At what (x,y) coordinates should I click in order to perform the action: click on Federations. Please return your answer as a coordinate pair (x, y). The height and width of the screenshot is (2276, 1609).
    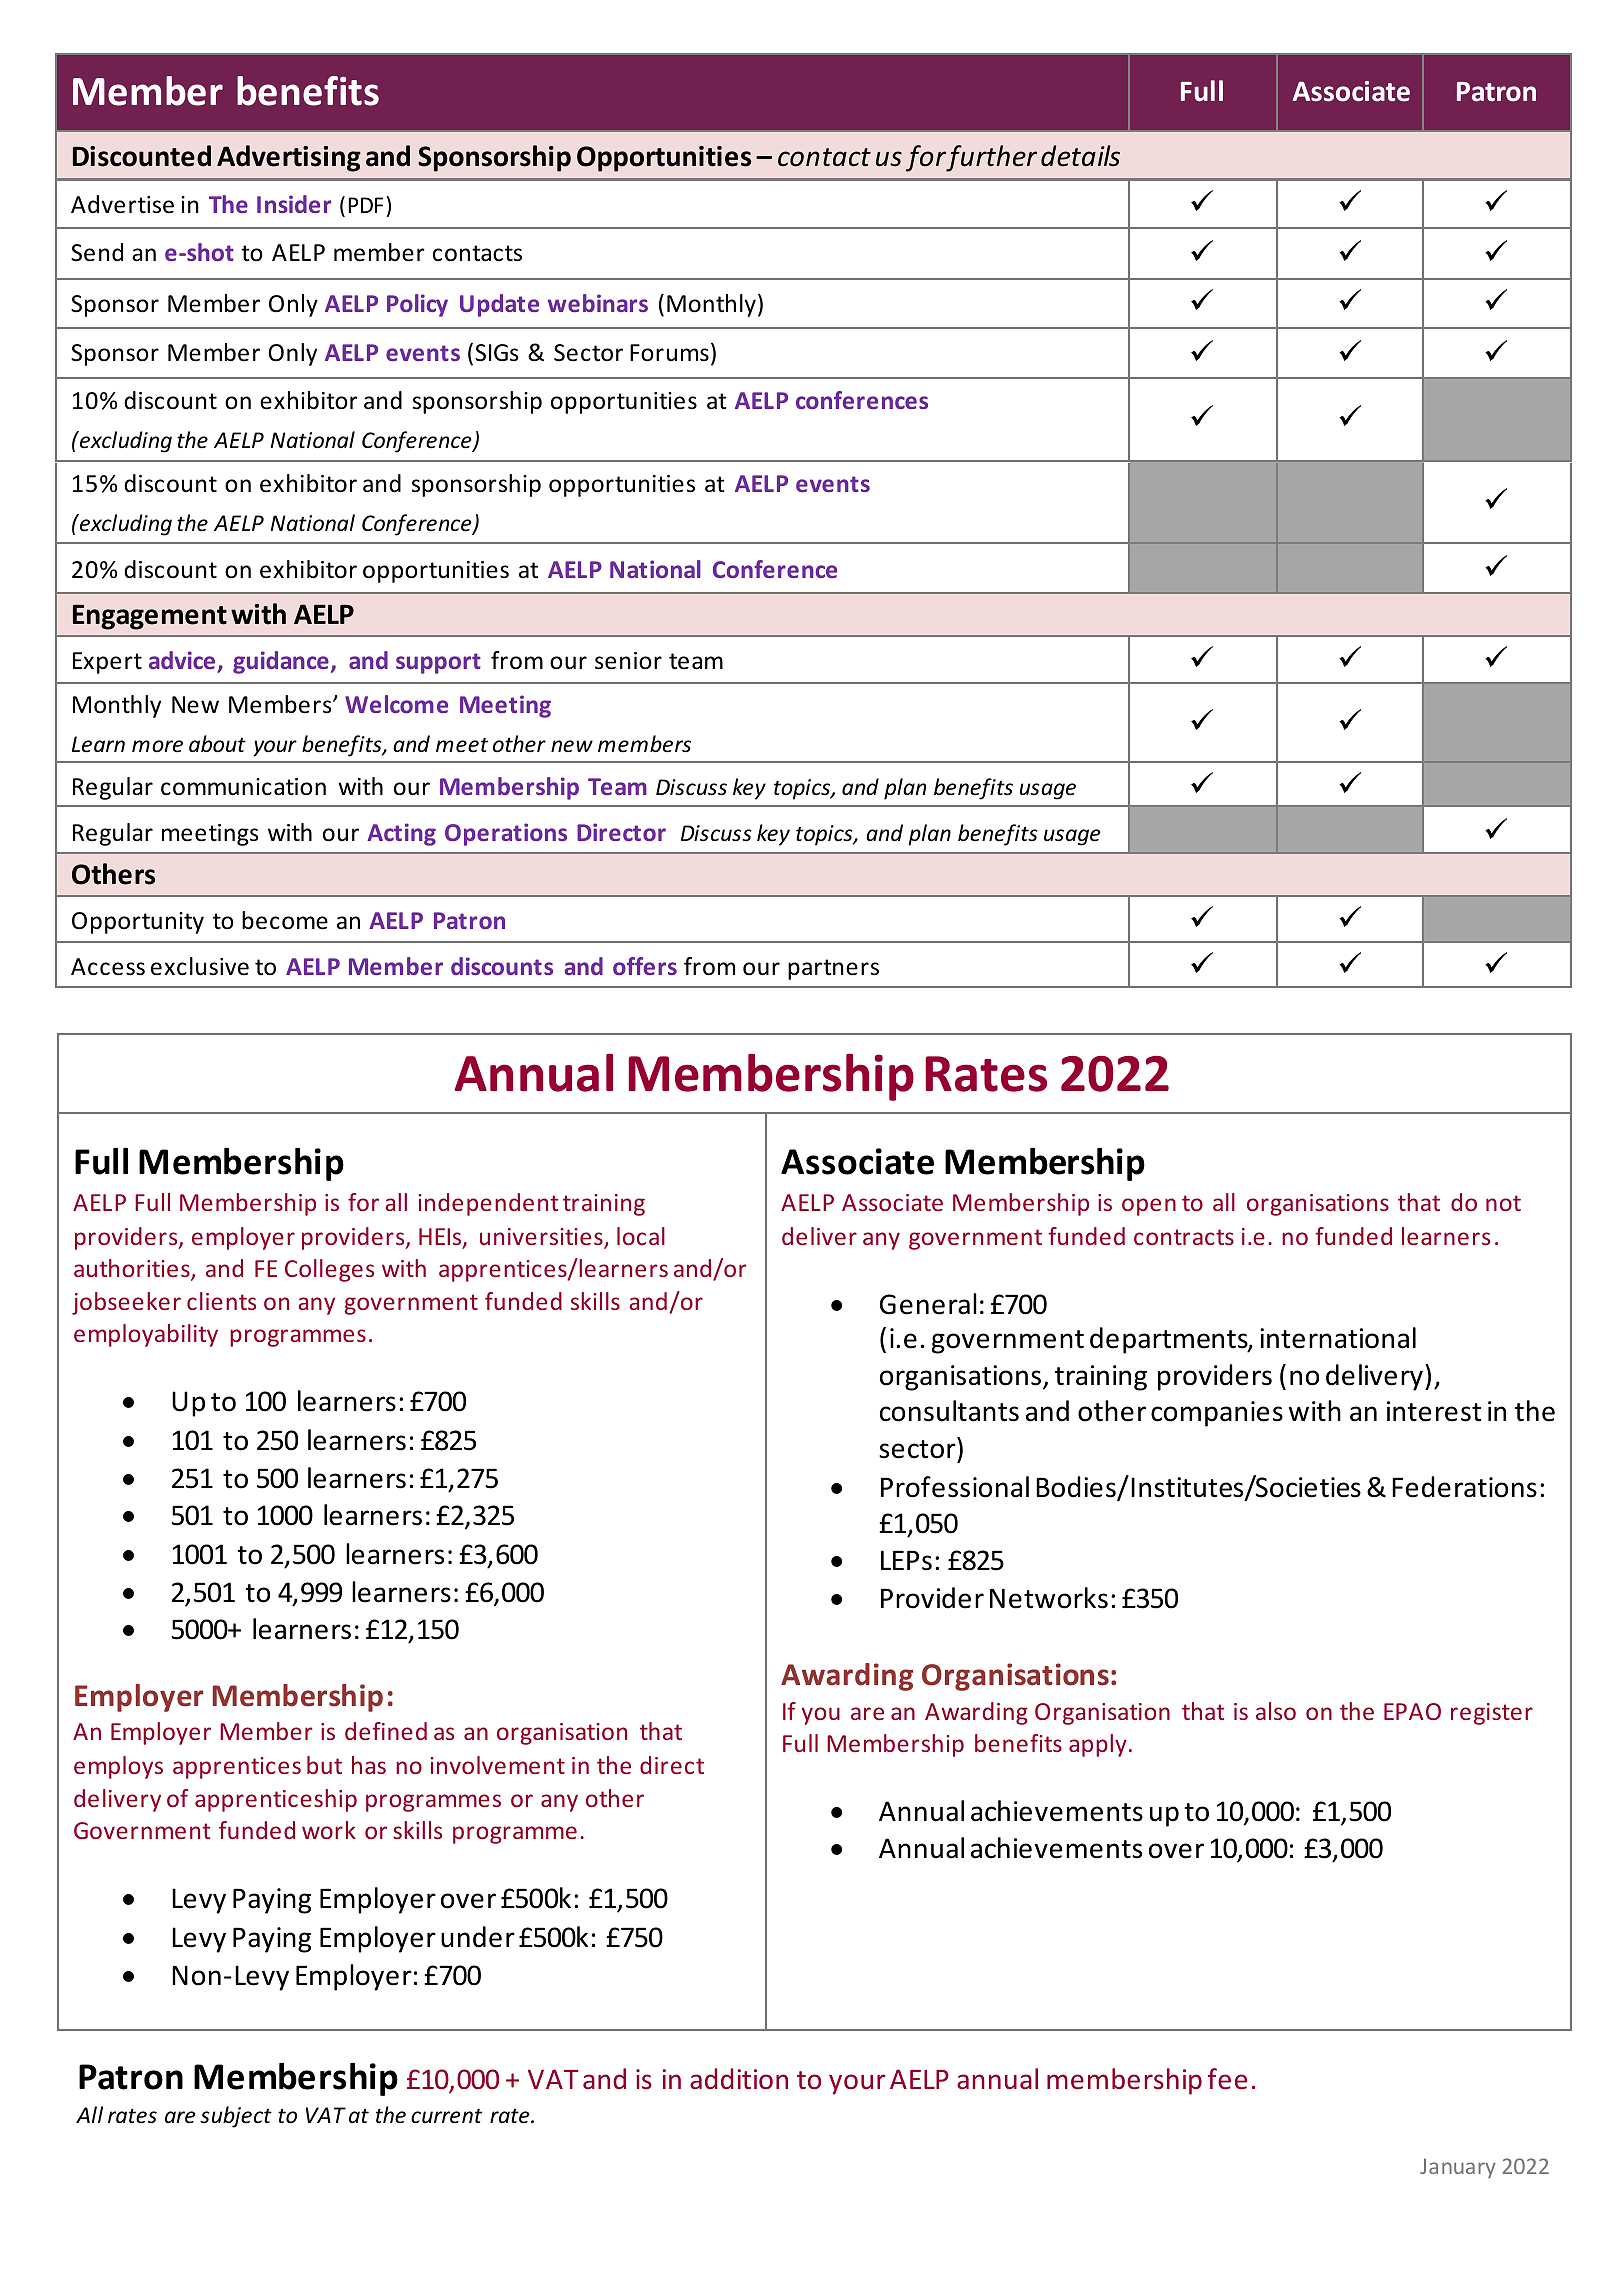
    Looking at the image, I should click on (1464, 1487).
